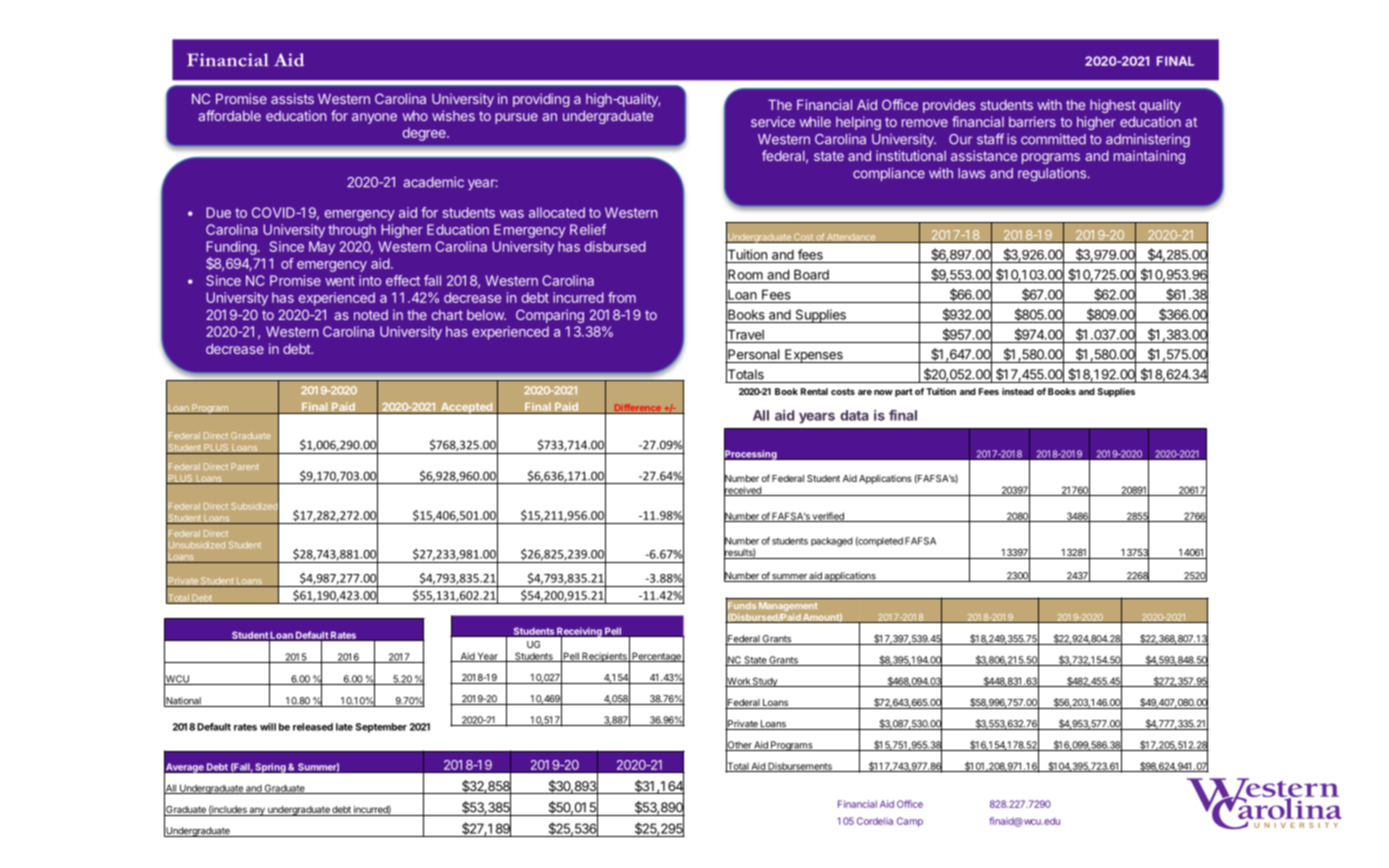 The image size is (1389, 868). What do you see at coordinates (340, 281) in the page?
I see `went` at bounding box center [340, 281].
